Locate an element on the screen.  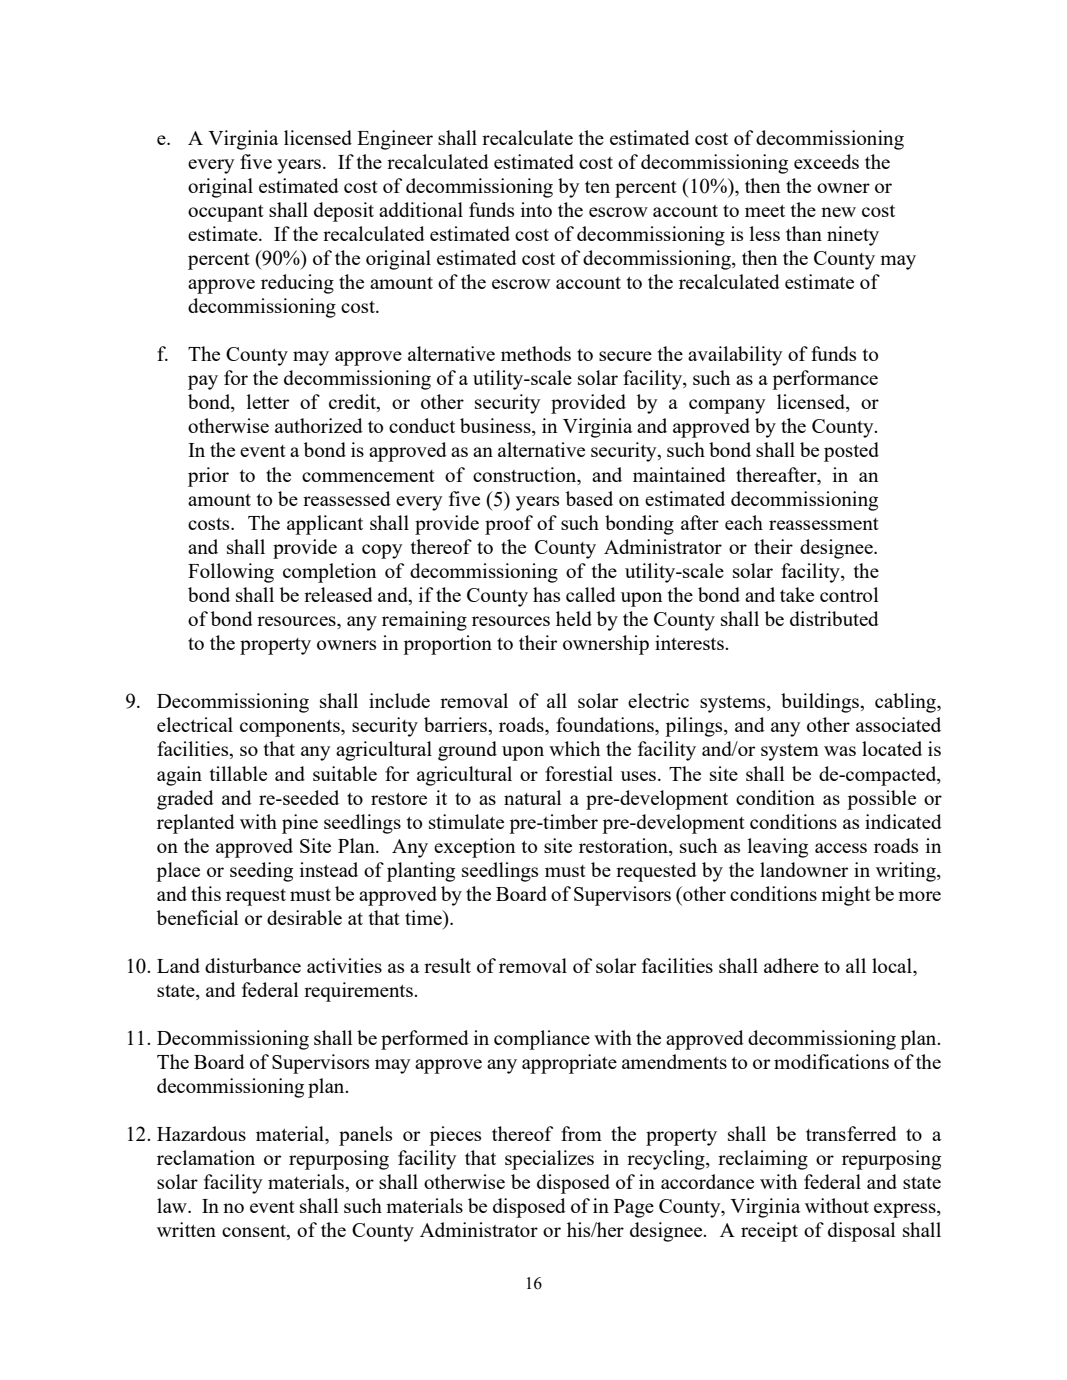
foundations is located at coordinates (606, 726).
